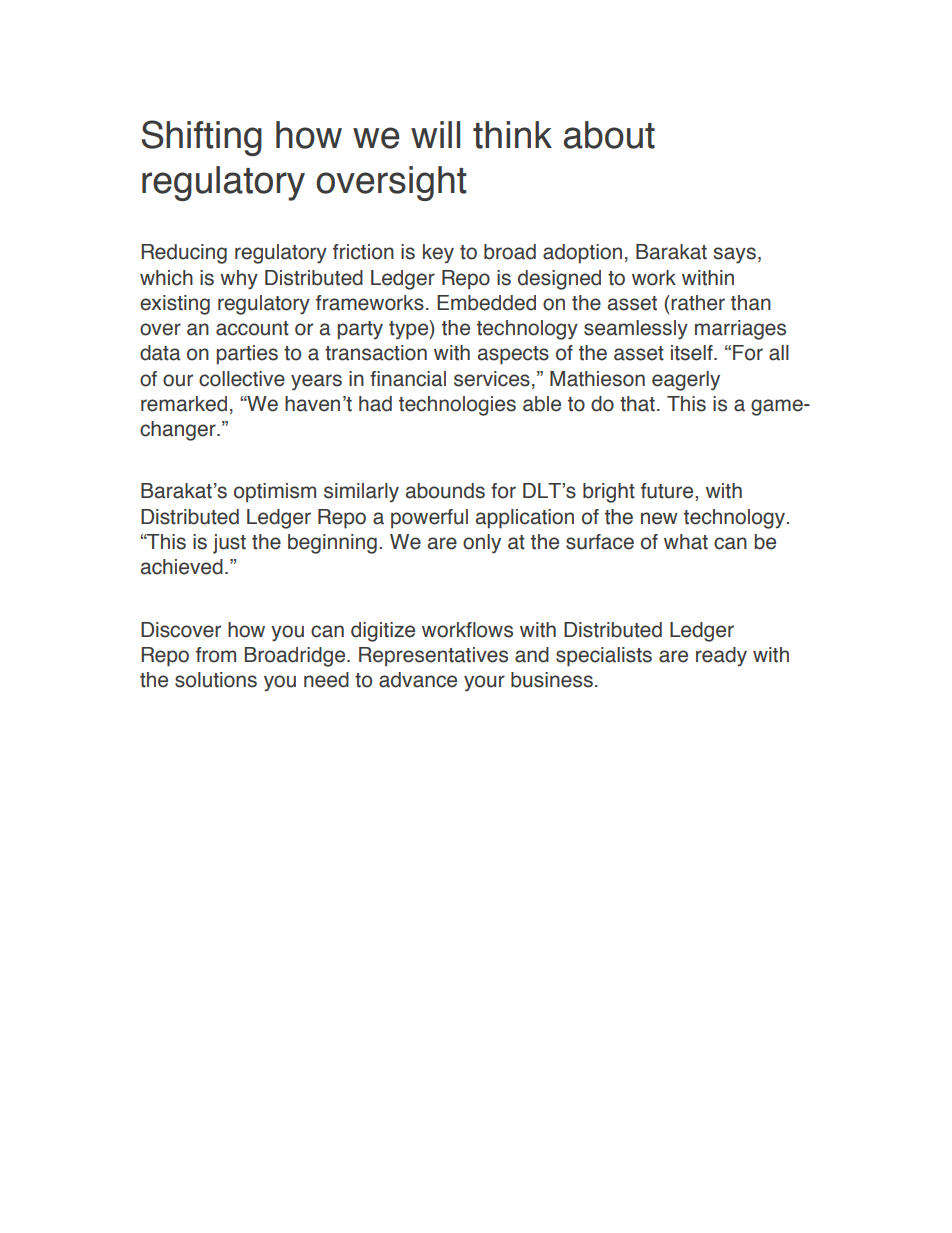 This image has width=952, height=1233. Describe the element at coordinates (184, 404) in the image. I see `remarked` at that location.
